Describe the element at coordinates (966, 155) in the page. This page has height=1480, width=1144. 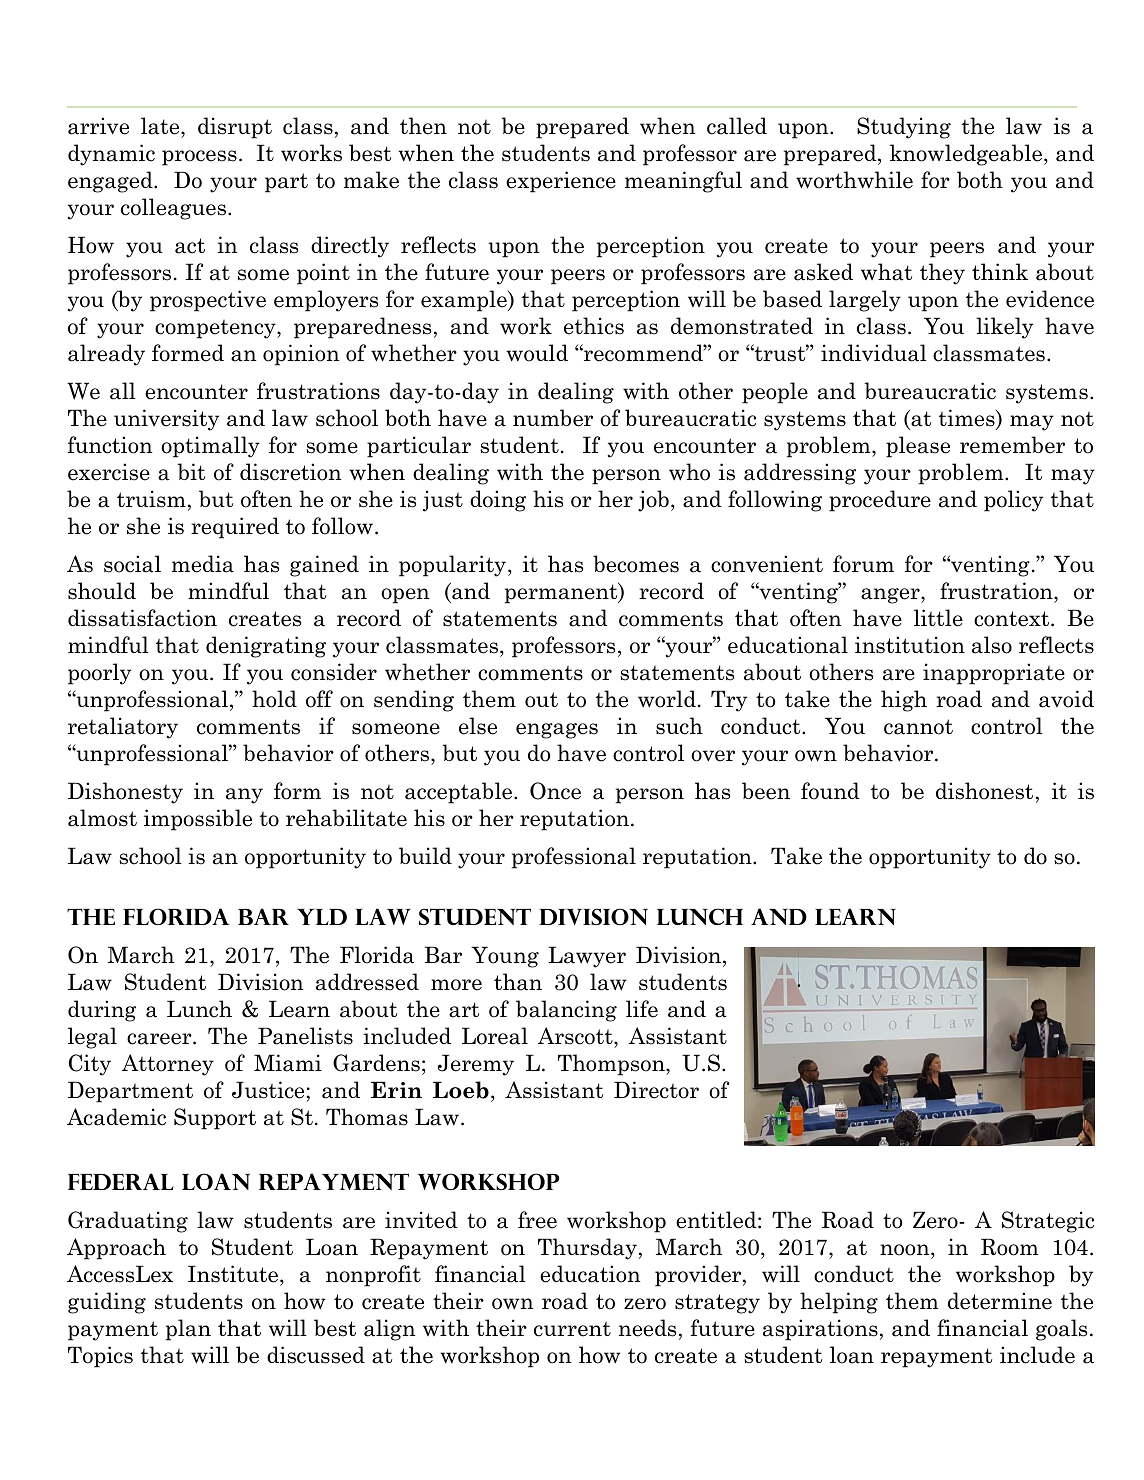
I see `knowledgeable` at that location.
